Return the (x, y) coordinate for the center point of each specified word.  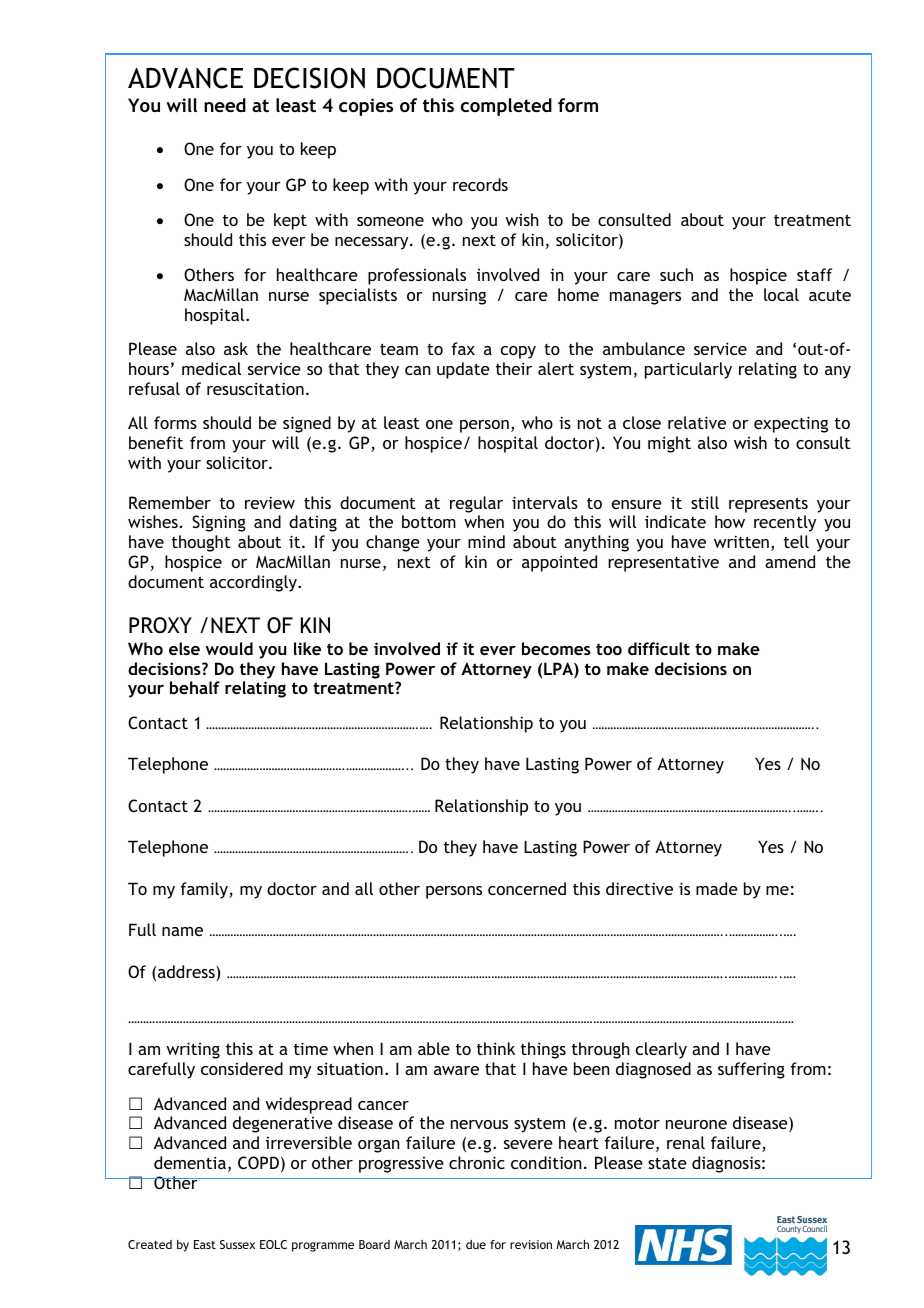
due (476, 1244)
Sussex (237, 1244)
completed (506, 107)
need (225, 105)
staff (814, 274)
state (667, 1163)
